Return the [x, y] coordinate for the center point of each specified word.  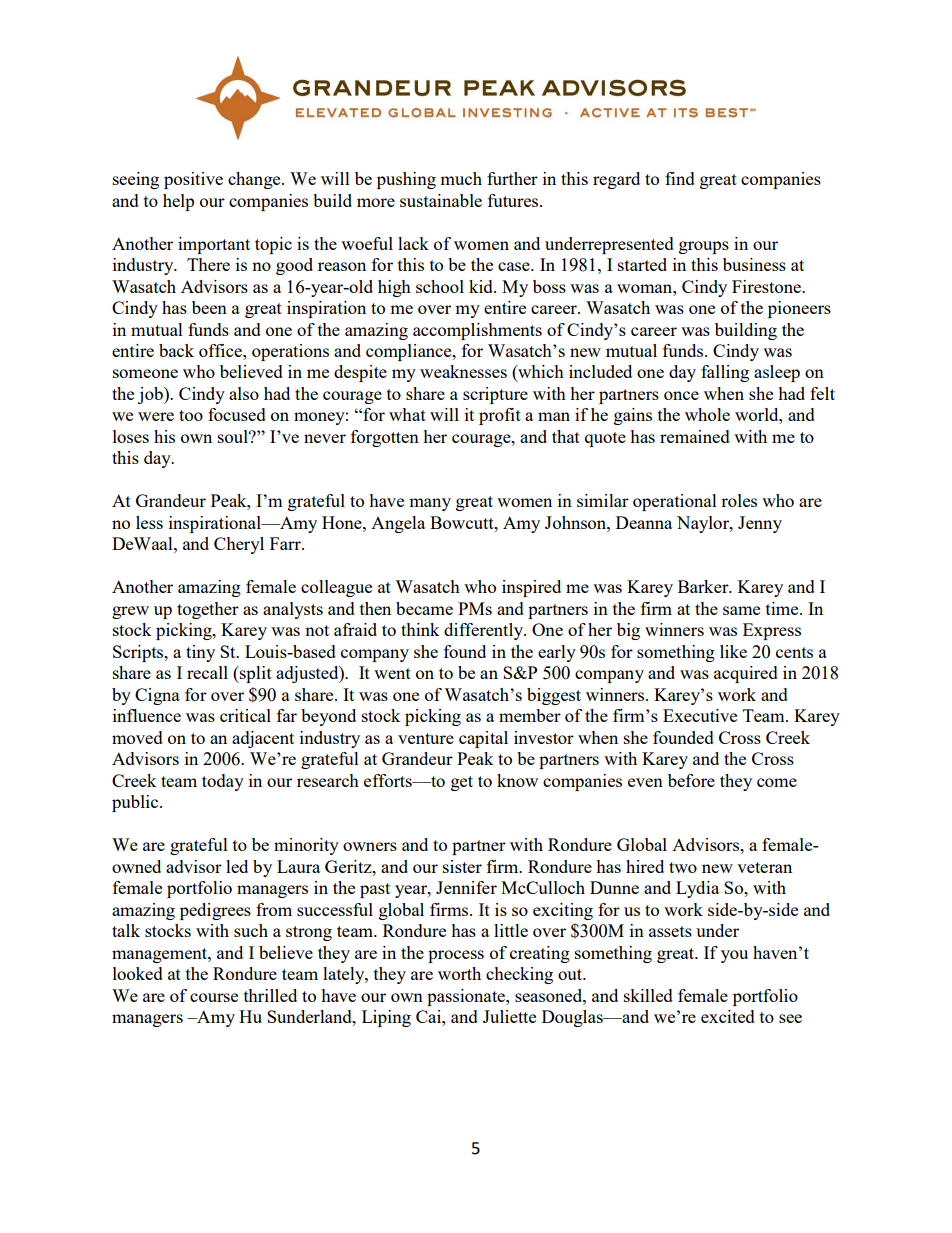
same [741, 610]
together [208, 610]
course [214, 997]
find [680, 178]
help [178, 202]
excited [728, 1016]
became [424, 608]
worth [459, 973]
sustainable [441, 200]
